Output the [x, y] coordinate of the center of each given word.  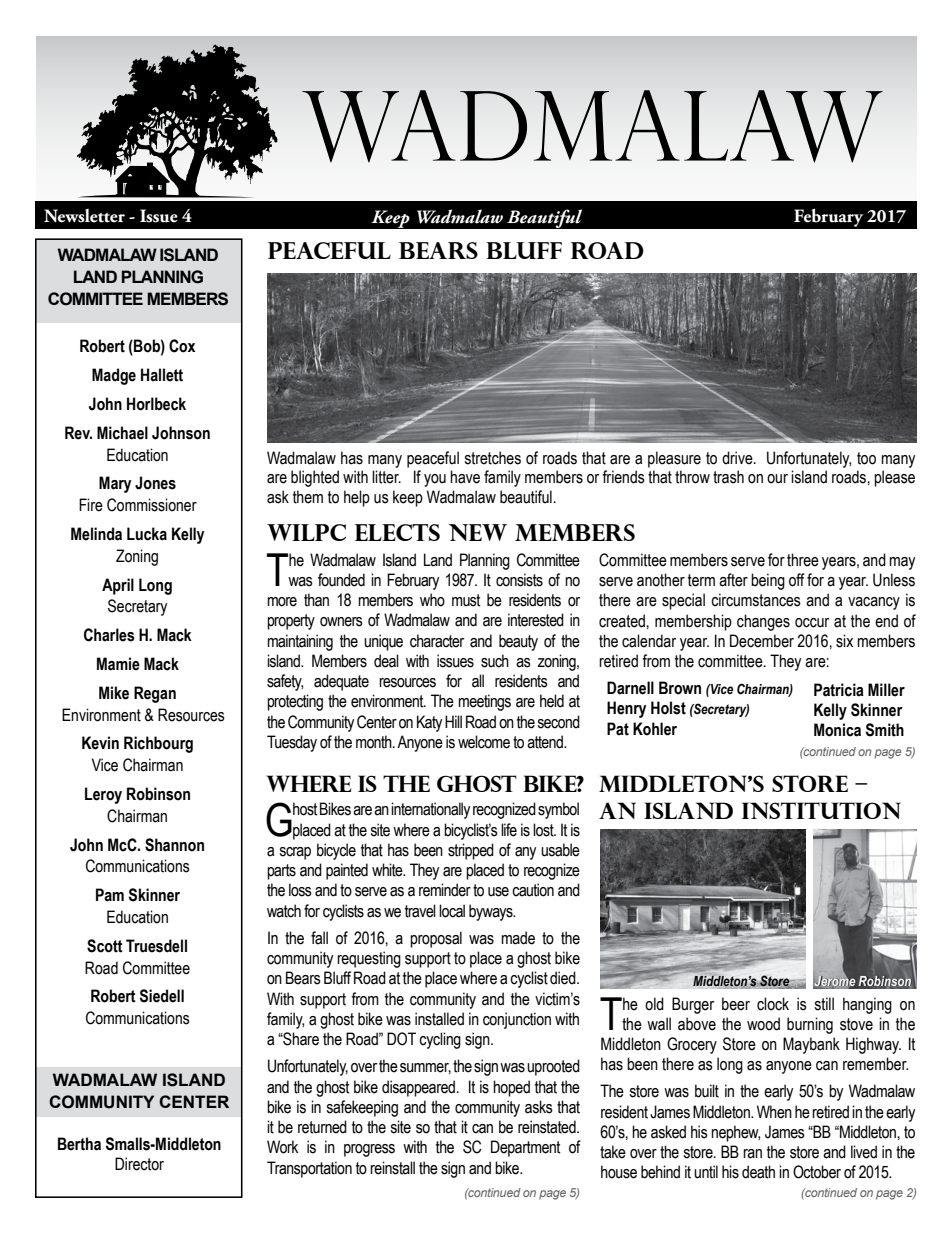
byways [492, 912]
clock [773, 1004]
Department [525, 1148]
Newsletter [84, 216]
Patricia [839, 690]
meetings [484, 702]
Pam [110, 895]
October [817, 1172]
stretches [492, 458]
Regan [155, 694]
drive [738, 458]
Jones [155, 483]
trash [728, 477]
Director [139, 1164]
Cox [182, 346]
